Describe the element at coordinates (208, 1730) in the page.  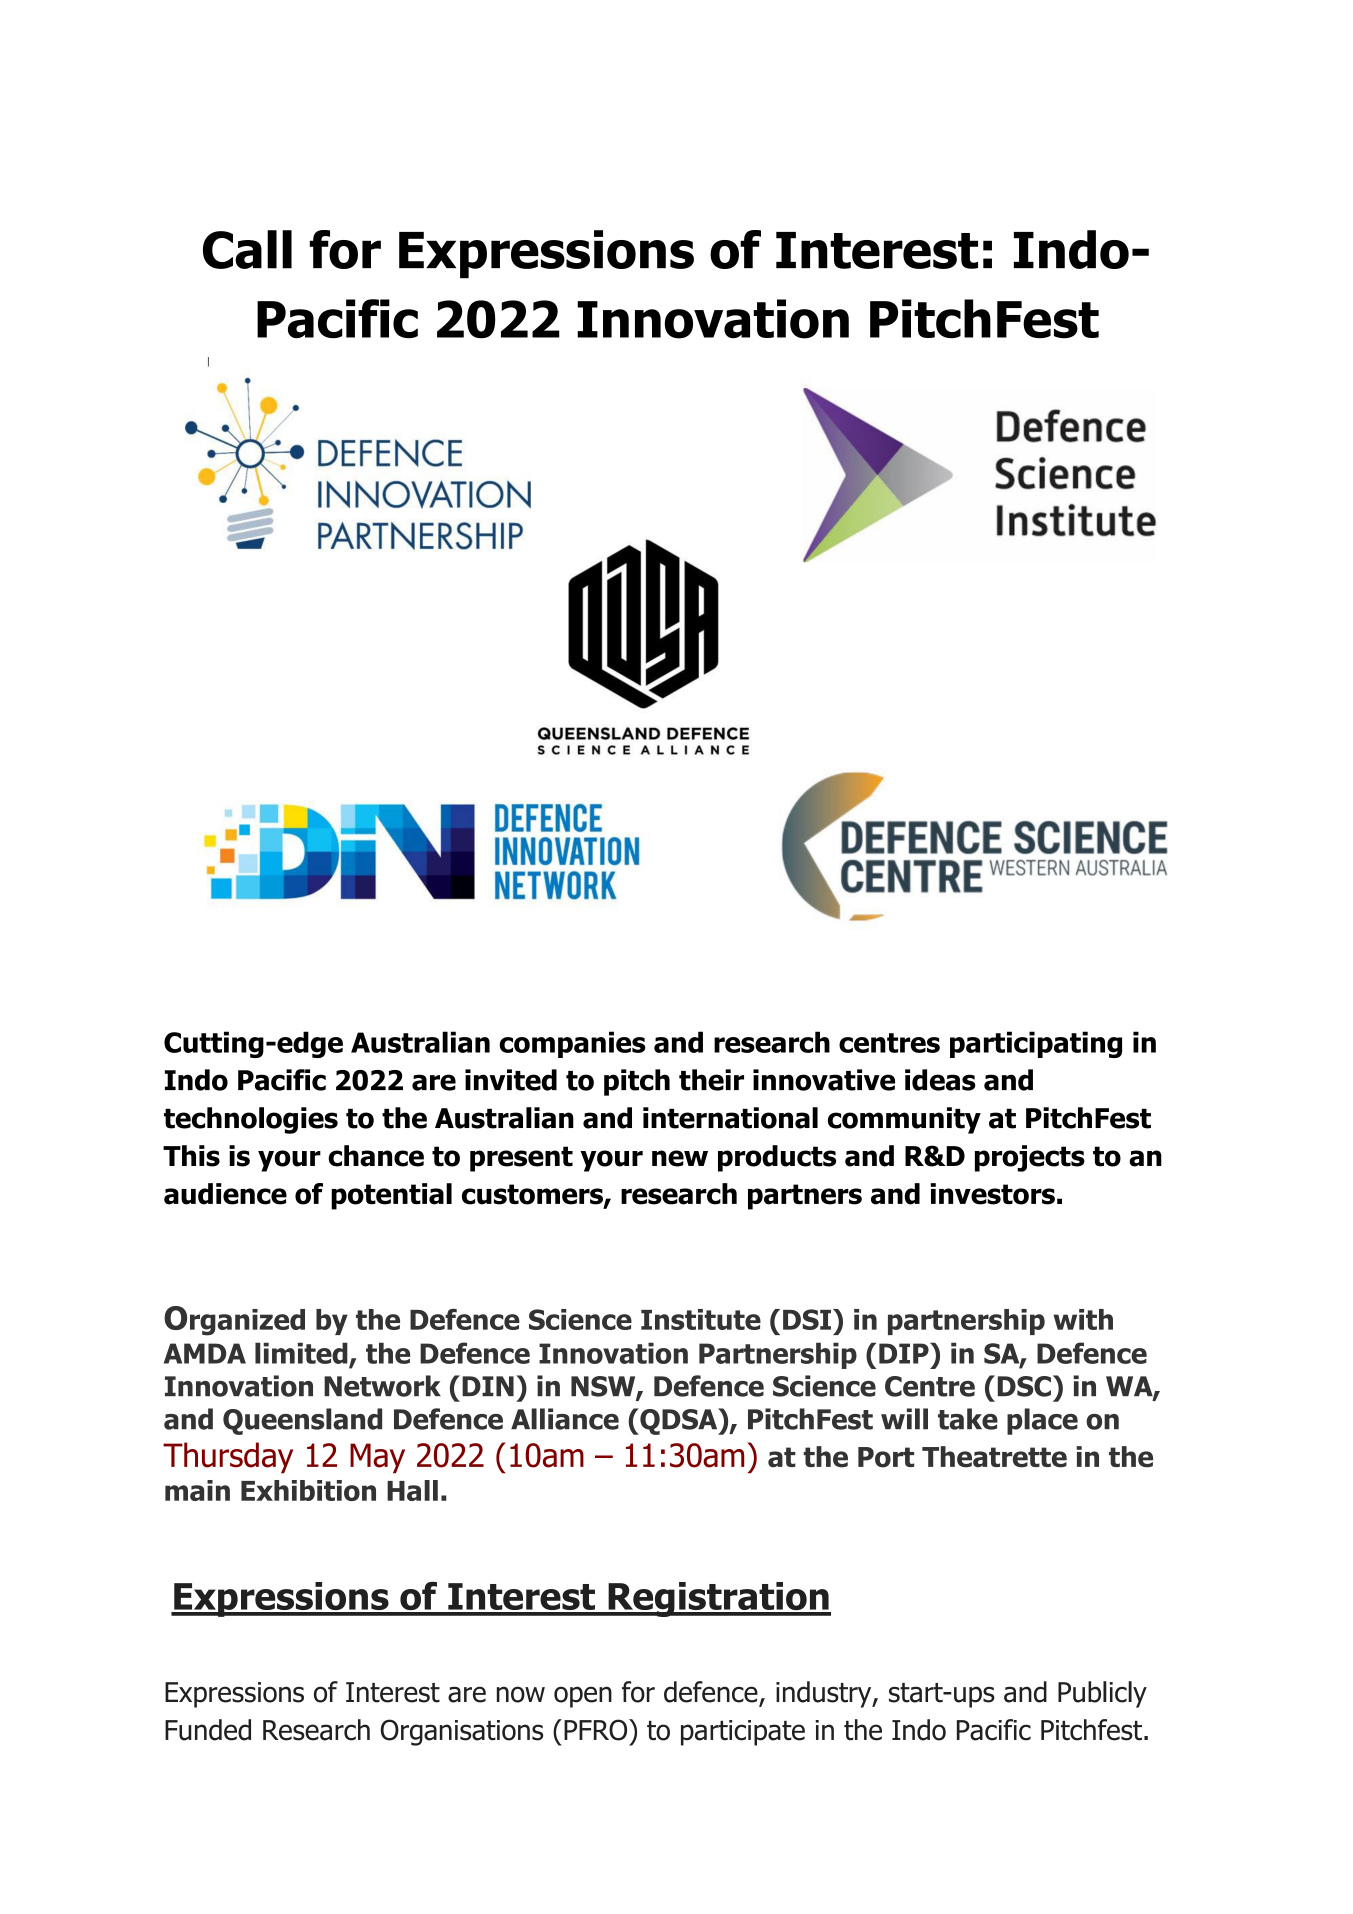
I see `Funded` at that location.
